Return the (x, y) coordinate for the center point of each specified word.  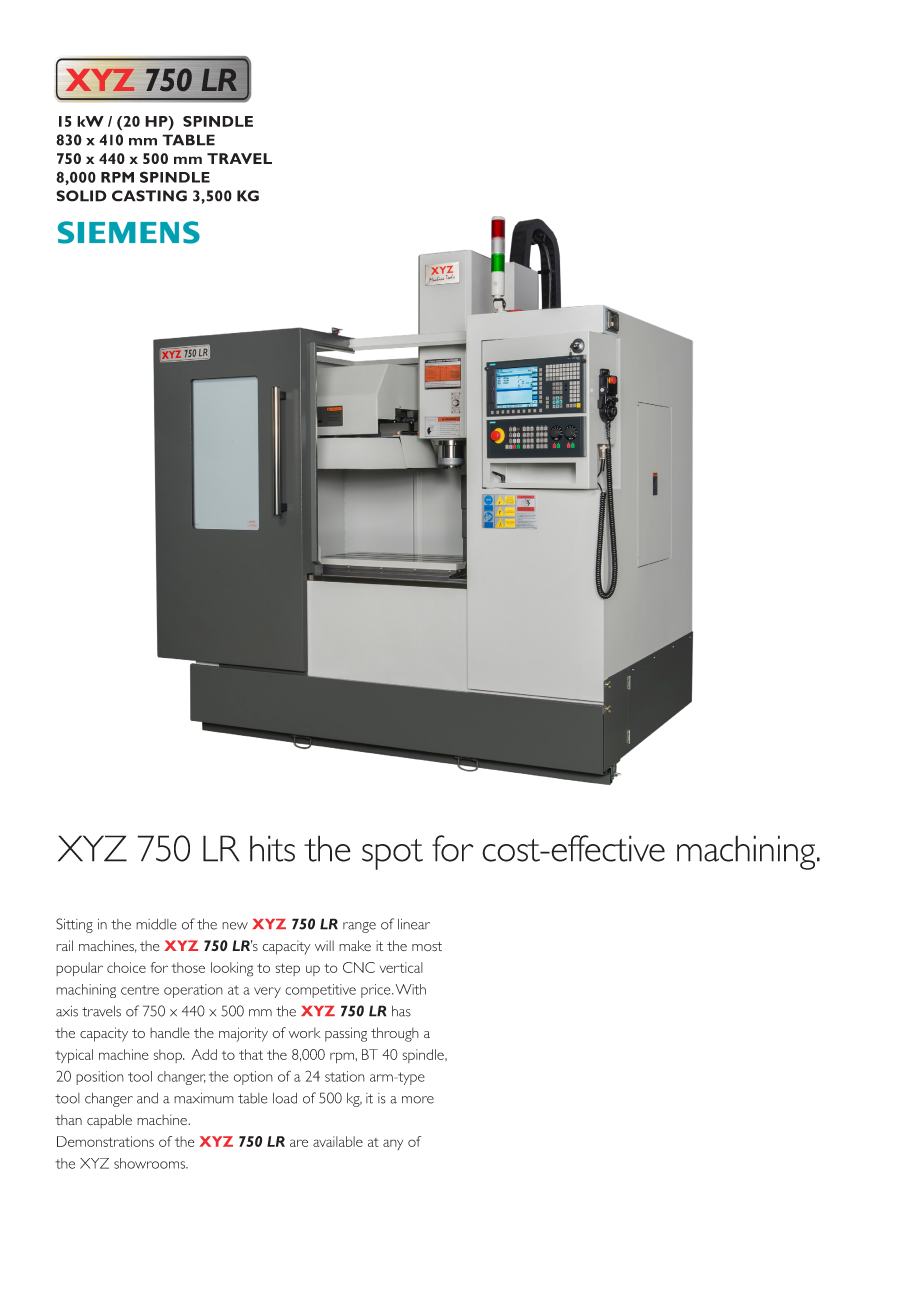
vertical (401, 967)
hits (272, 848)
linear (414, 924)
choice (126, 967)
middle (156, 924)
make (355, 945)
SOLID (81, 196)
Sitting (74, 925)
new (235, 926)
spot (392, 854)
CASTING (149, 196)
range (359, 927)
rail (64, 945)
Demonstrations (105, 1141)
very (267, 992)
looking (232, 969)
